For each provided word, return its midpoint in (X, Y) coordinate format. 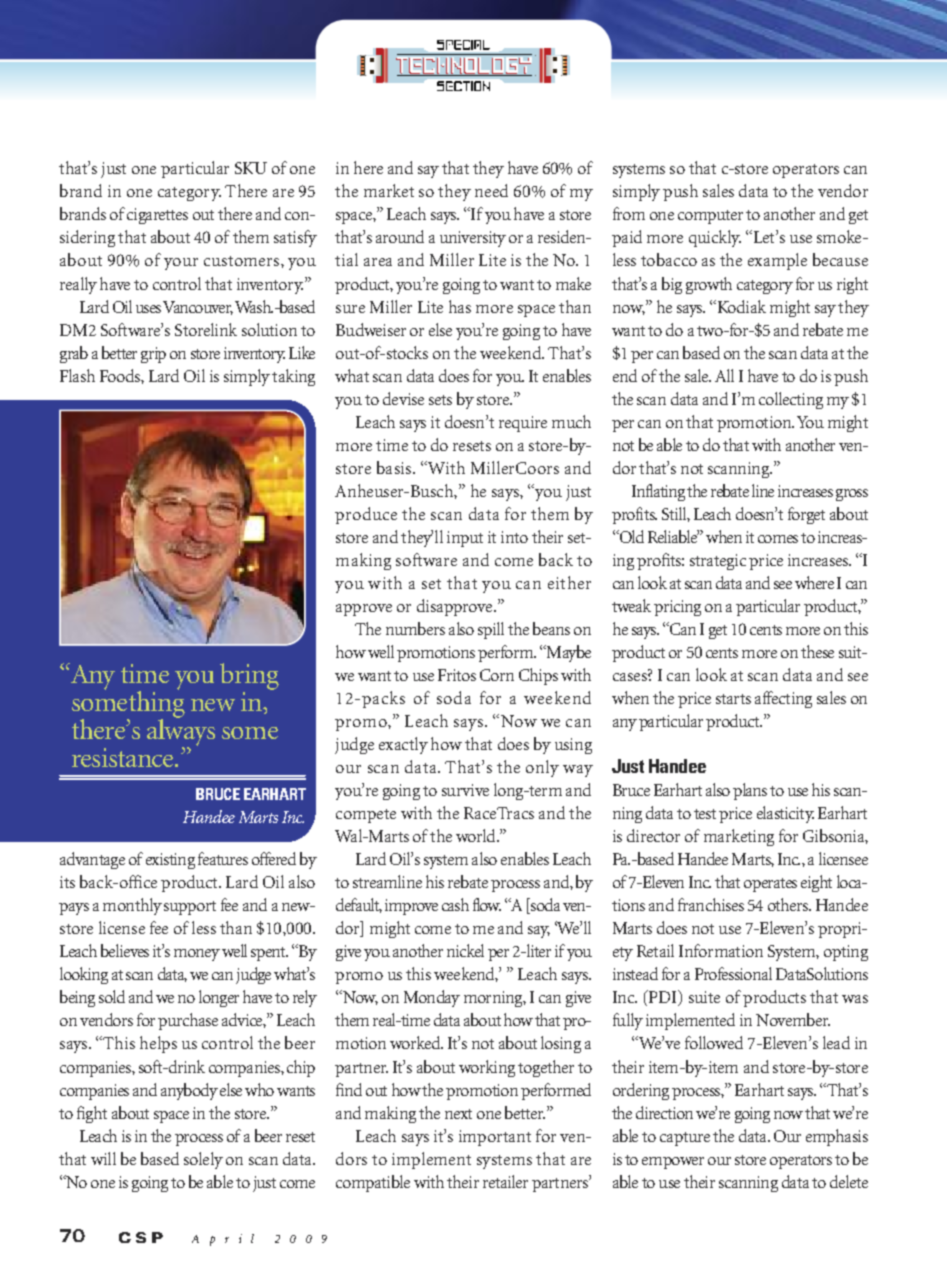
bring (249, 676)
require (523, 424)
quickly (715, 238)
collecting (791, 400)
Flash (77, 375)
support (190, 908)
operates (770, 885)
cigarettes (157, 216)
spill (491, 630)
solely (203, 1160)
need (491, 190)
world (477, 835)
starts (733, 699)
